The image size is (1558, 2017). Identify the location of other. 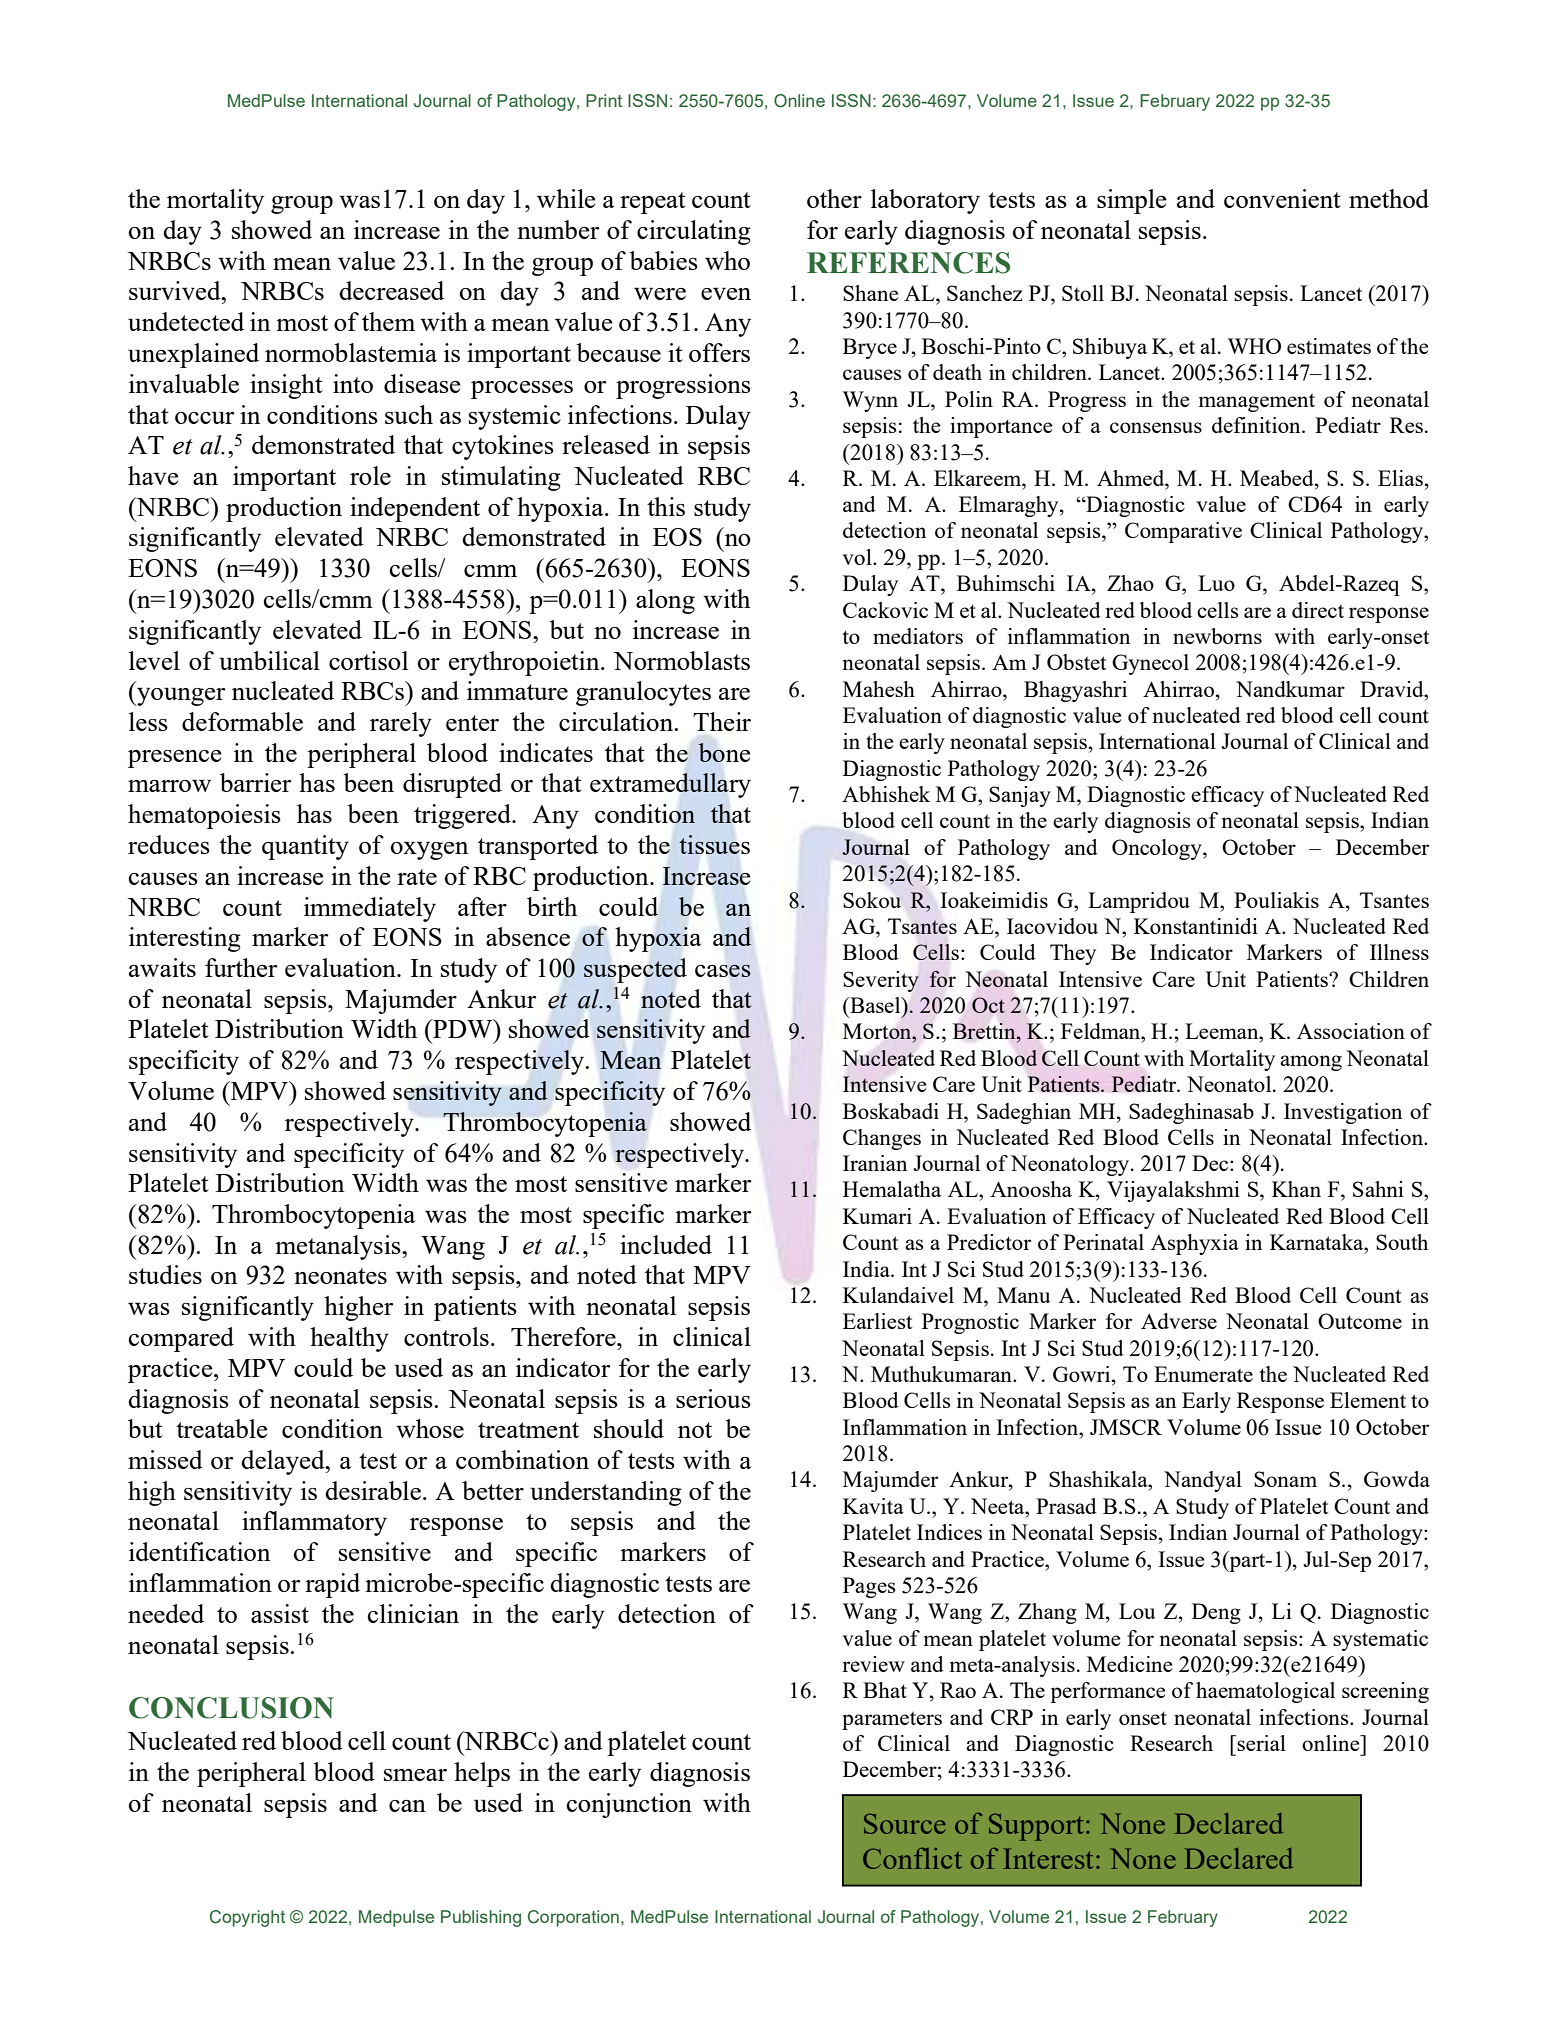
(834, 198).
